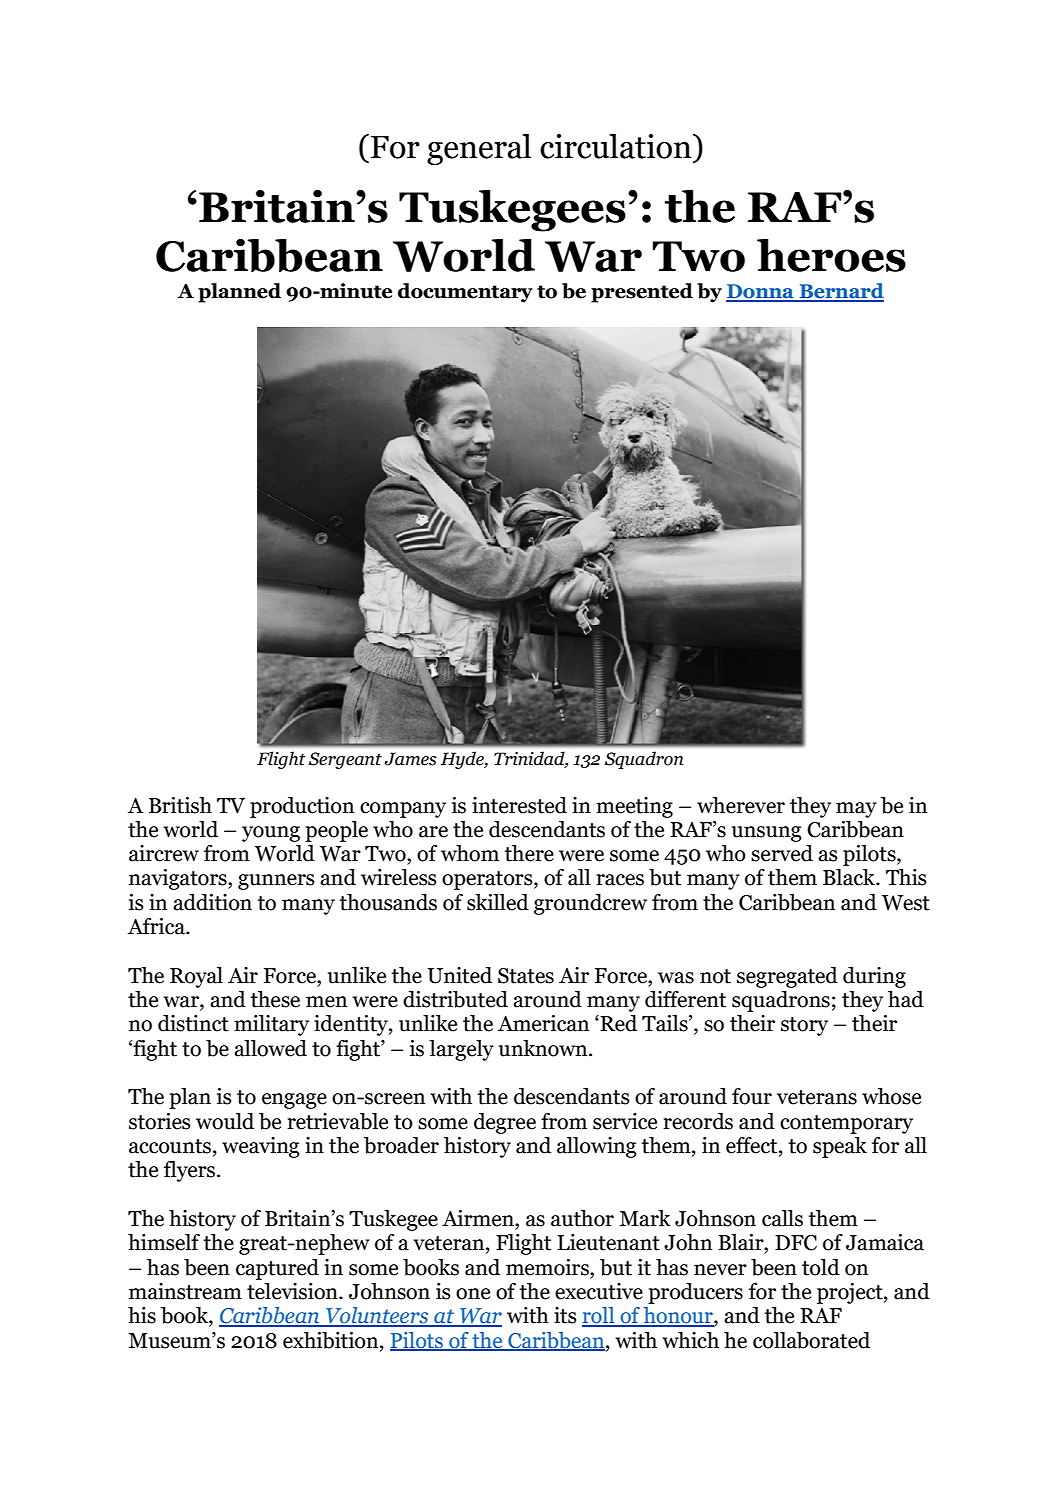 The height and width of the image is (1502, 1062). What do you see at coordinates (787, 977) in the image?
I see `segregated` at bounding box center [787, 977].
